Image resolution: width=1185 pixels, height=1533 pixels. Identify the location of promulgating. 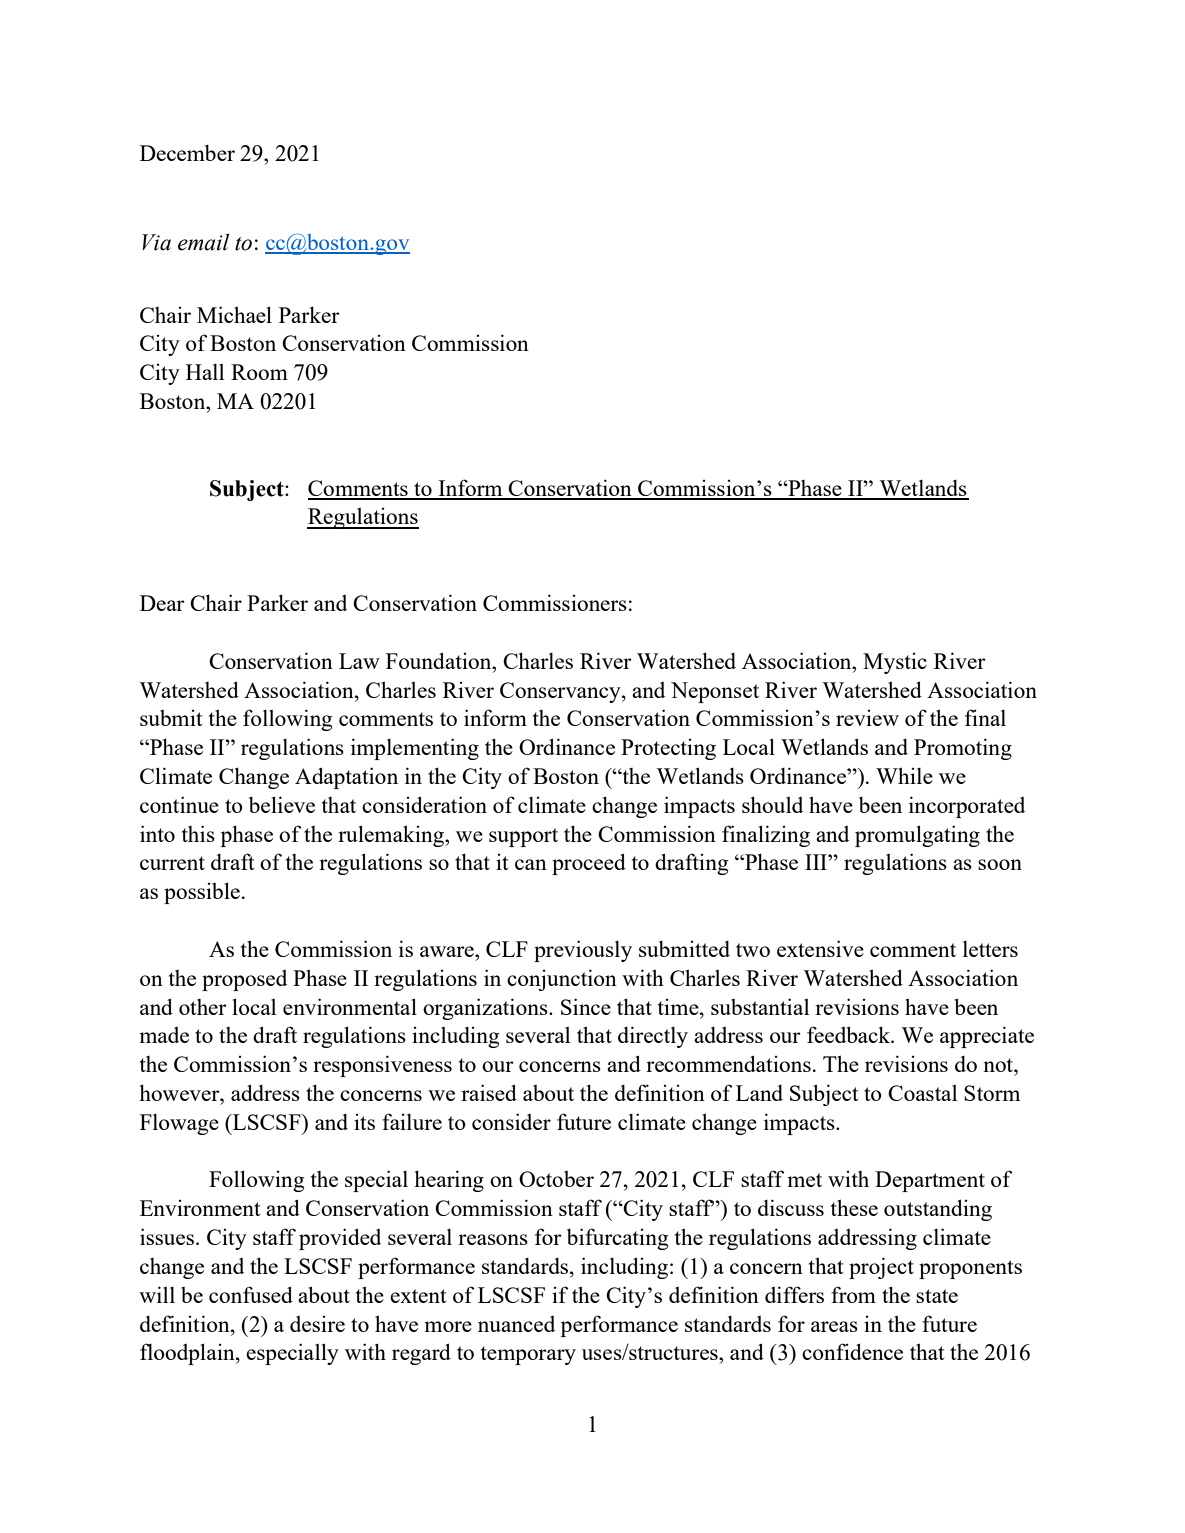
(917, 836).
